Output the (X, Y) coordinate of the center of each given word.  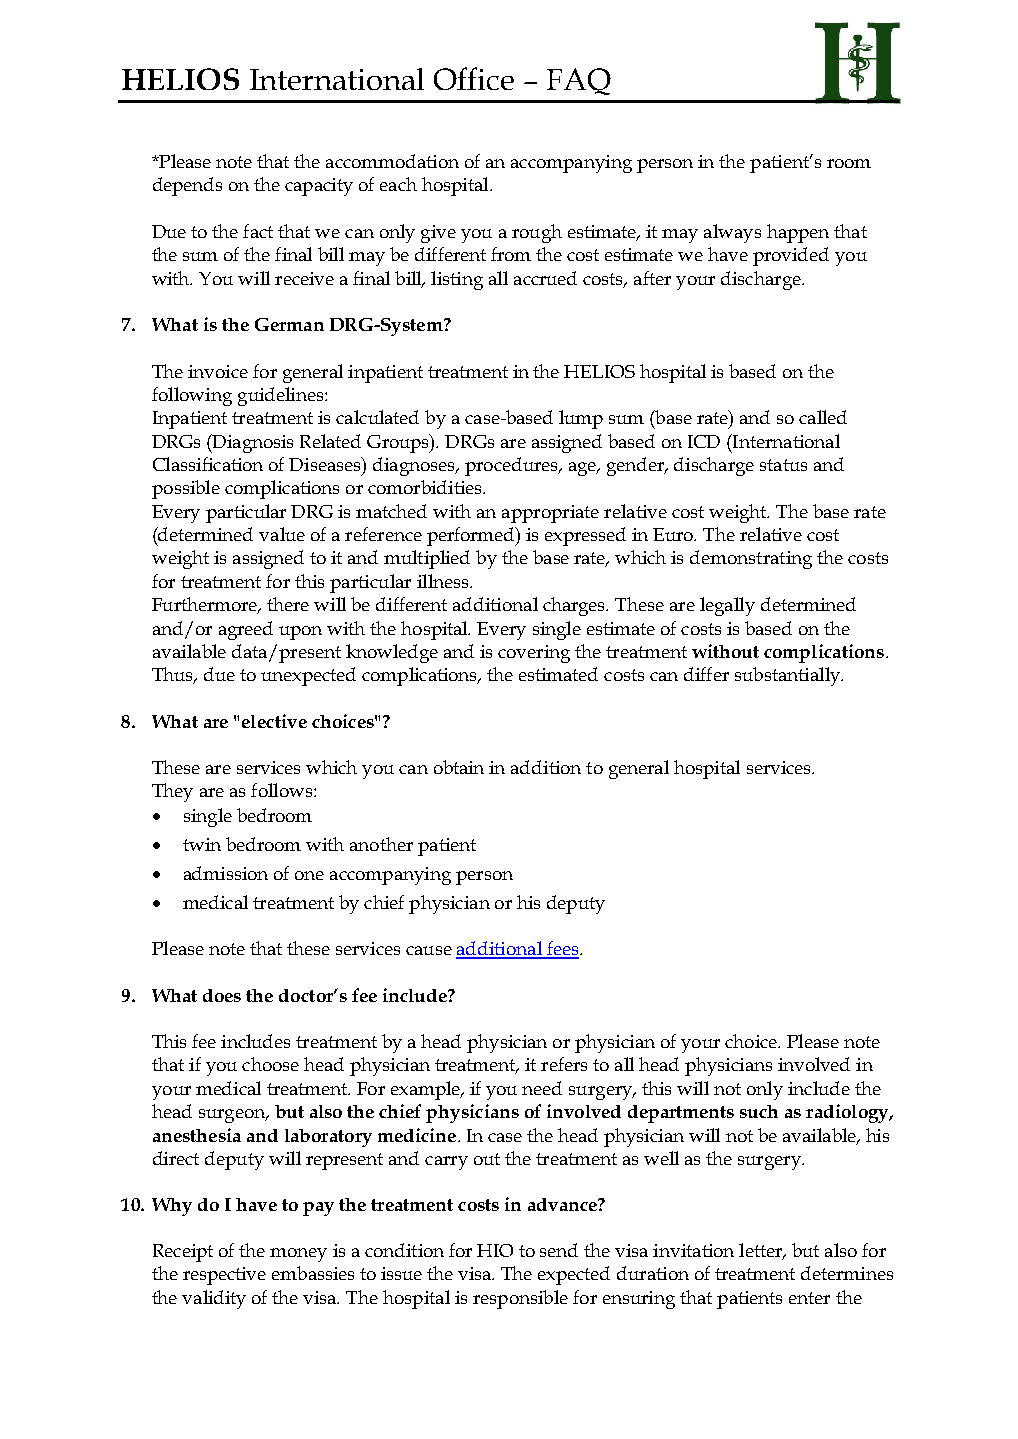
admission (226, 873)
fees (562, 949)
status (783, 465)
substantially (789, 676)
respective (224, 1276)
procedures (512, 466)
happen (798, 233)
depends (187, 186)
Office (474, 78)
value (282, 534)
